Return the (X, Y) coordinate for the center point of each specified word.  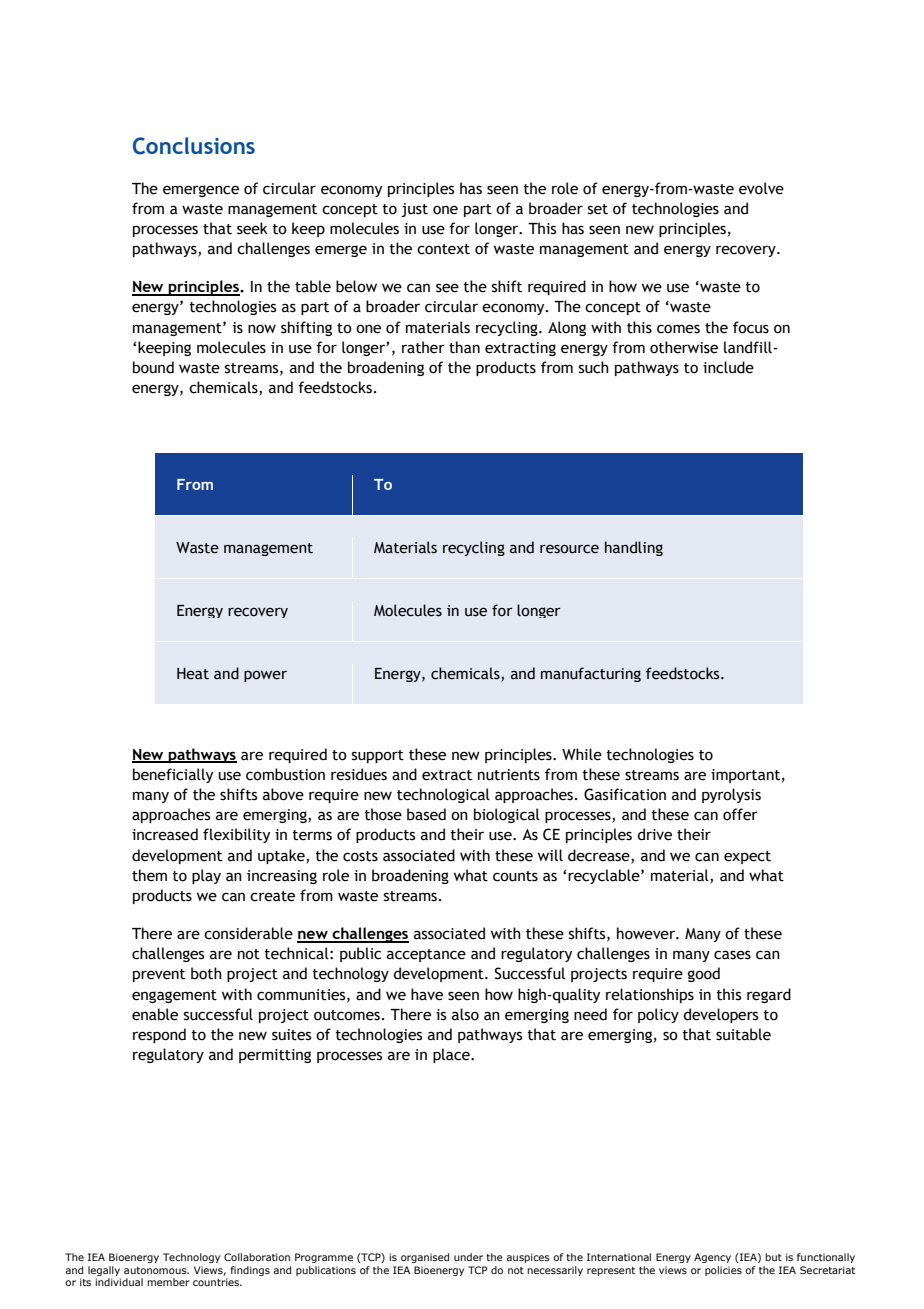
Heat (193, 674)
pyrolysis (731, 795)
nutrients (509, 775)
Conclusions (194, 146)
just (414, 210)
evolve (761, 188)
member (168, 1282)
